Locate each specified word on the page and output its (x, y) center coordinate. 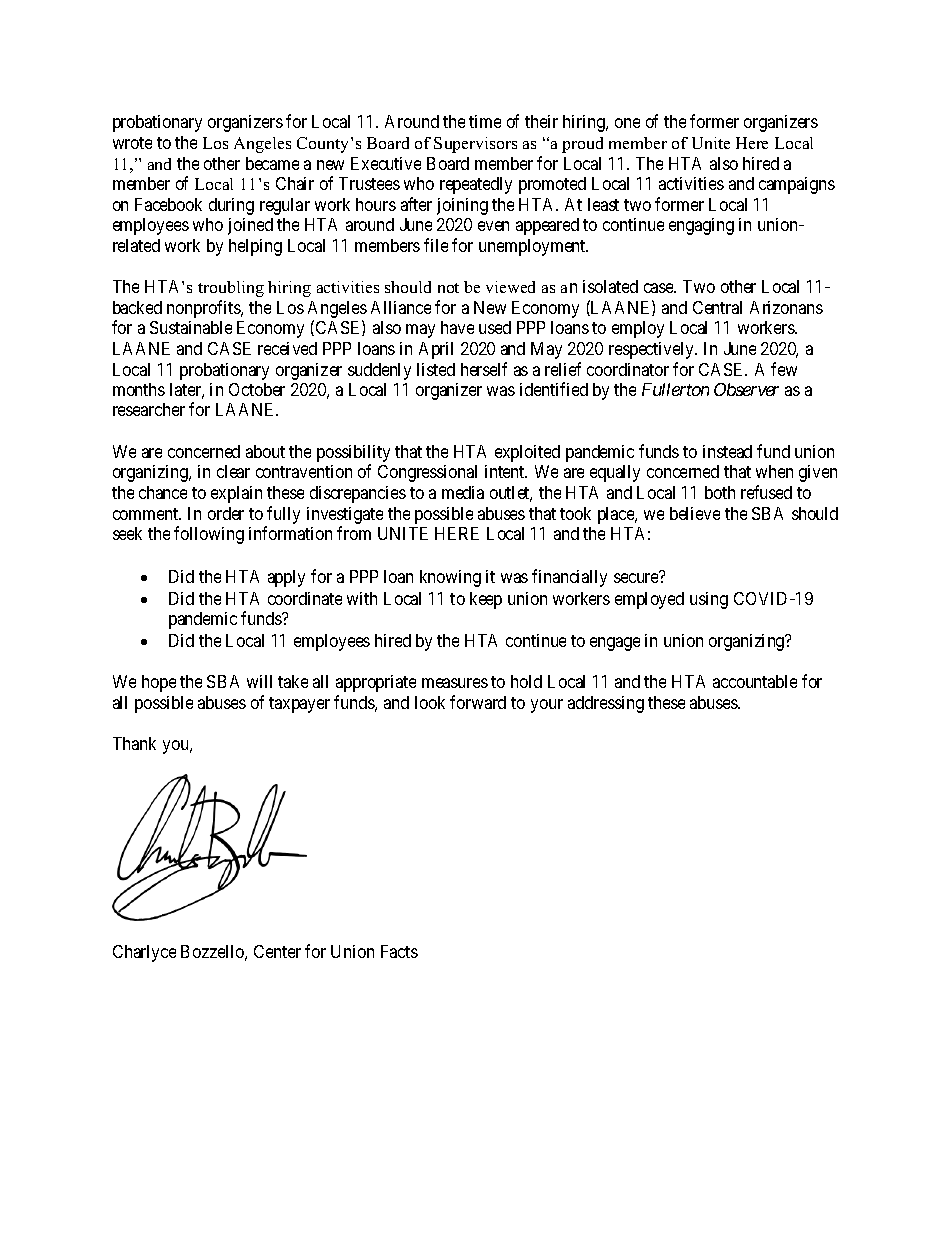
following (209, 535)
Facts (399, 951)
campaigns (797, 185)
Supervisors (475, 145)
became (272, 163)
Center (277, 951)
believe (695, 513)
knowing (450, 578)
